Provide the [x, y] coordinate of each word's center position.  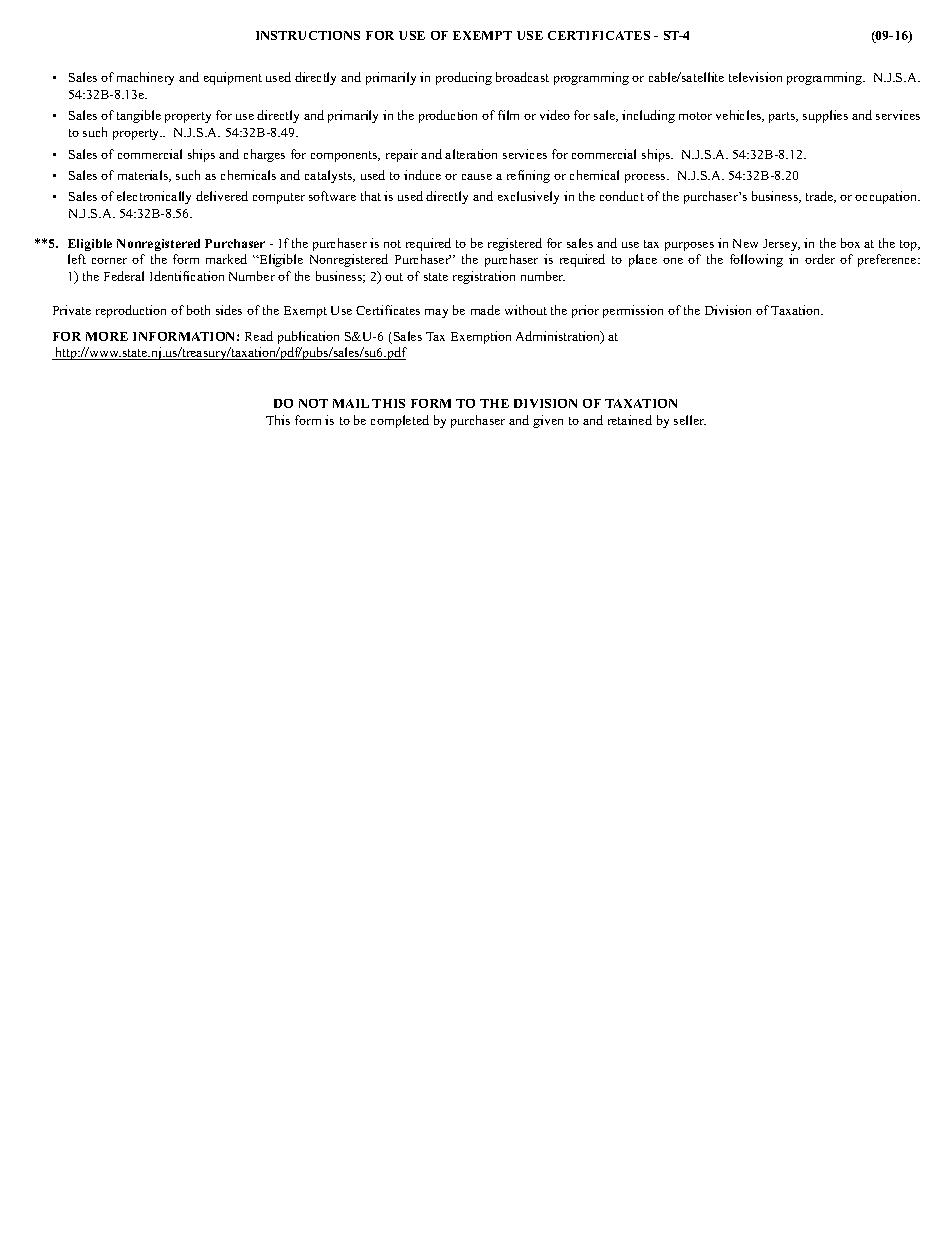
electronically [154, 197]
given [548, 421]
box [850, 243]
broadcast [522, 77]
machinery [145, 78]
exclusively [528, 197]
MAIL [351, 403]
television [755, 77]
